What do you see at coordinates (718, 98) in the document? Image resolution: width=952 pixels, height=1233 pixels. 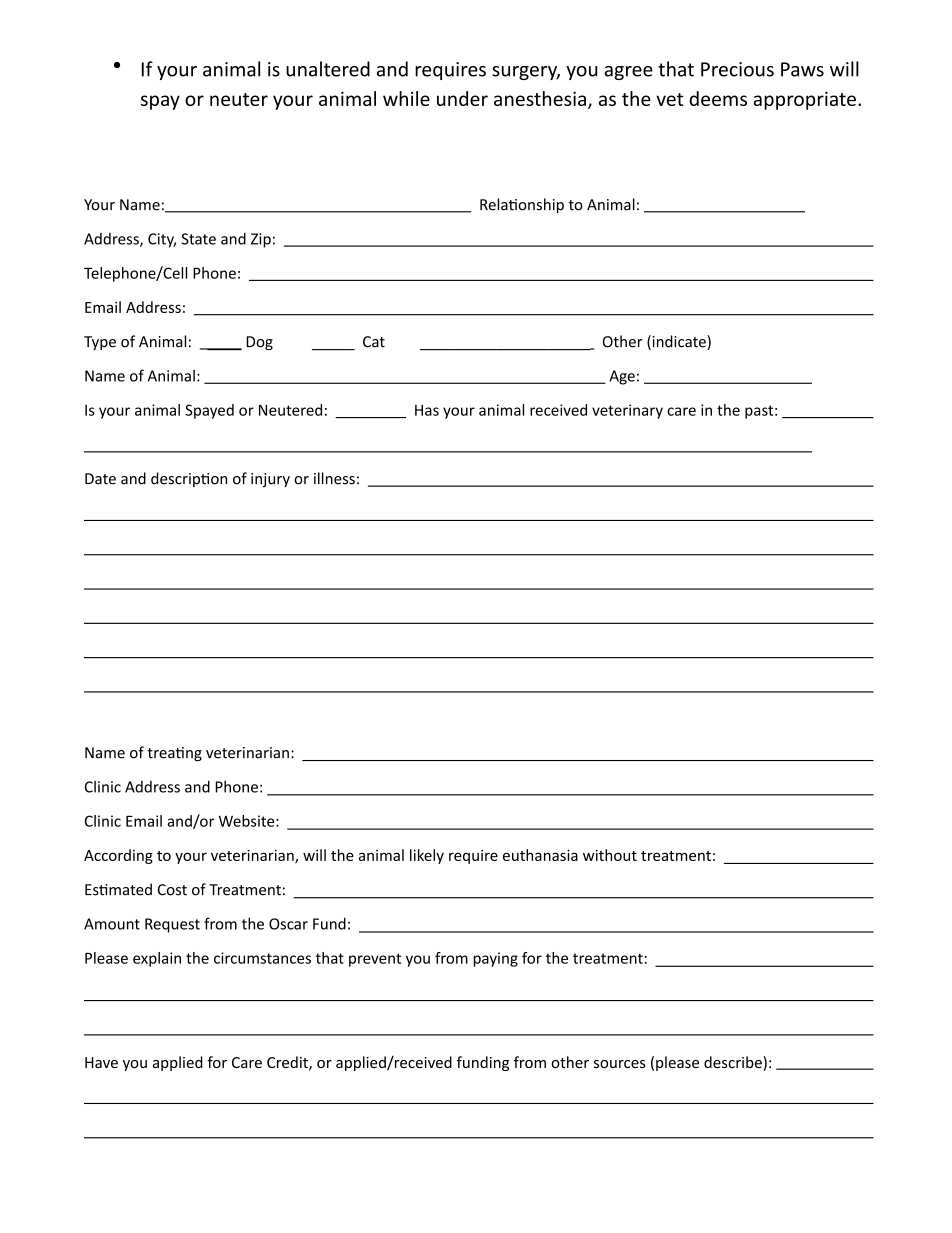 I see `deems` at bounding box center [718, 98].
